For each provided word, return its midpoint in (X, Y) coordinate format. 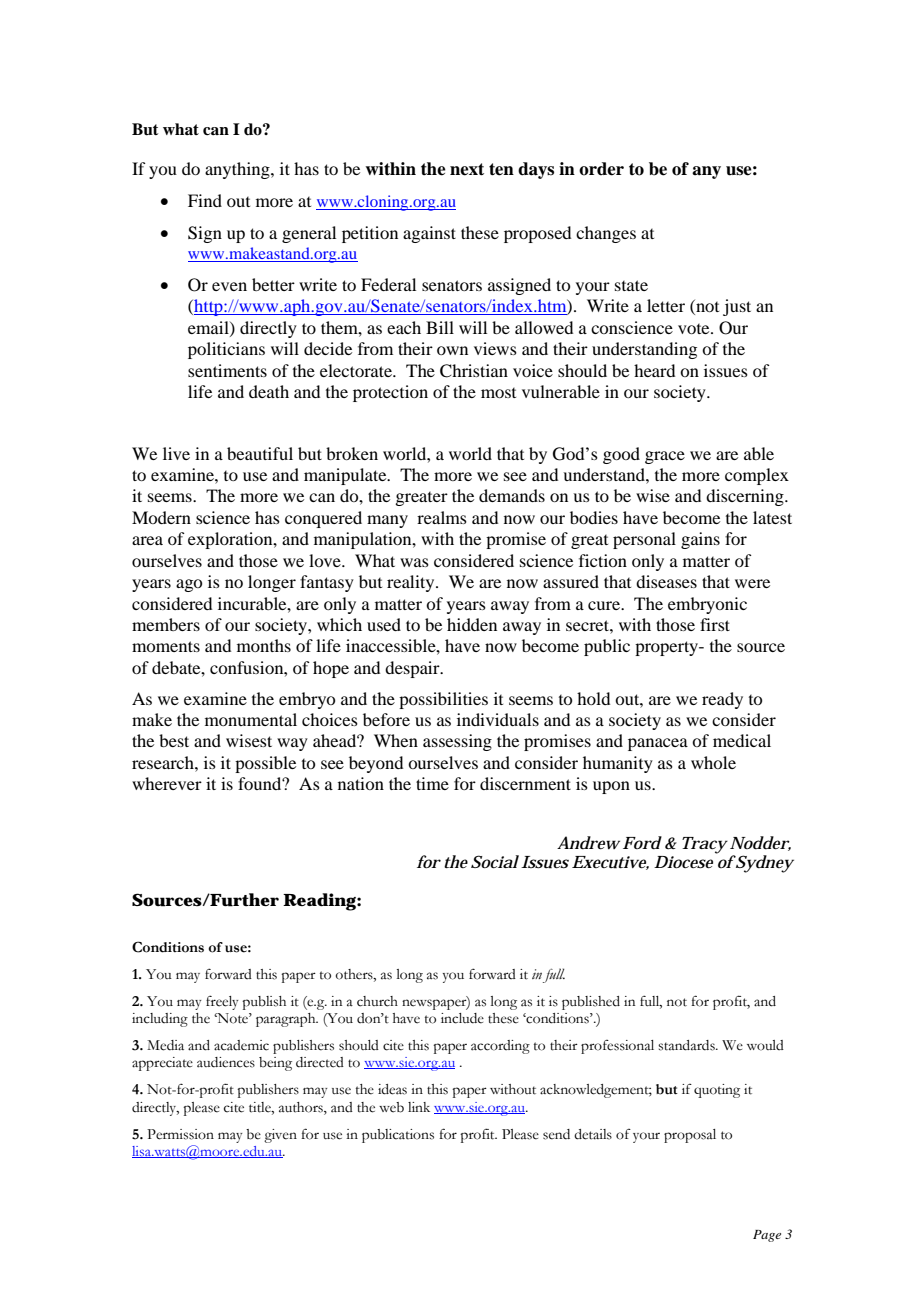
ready (722, 700)
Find (205, 200)
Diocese (683, 862)
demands (512, 495)
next (467, 169)
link (419, 1107)
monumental (251, 719)
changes (606, 234)
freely (222, 1002)
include (462, 1018)
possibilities (443, 700)
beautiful (260, 453)
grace (665, 457)
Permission (180, 1134)
